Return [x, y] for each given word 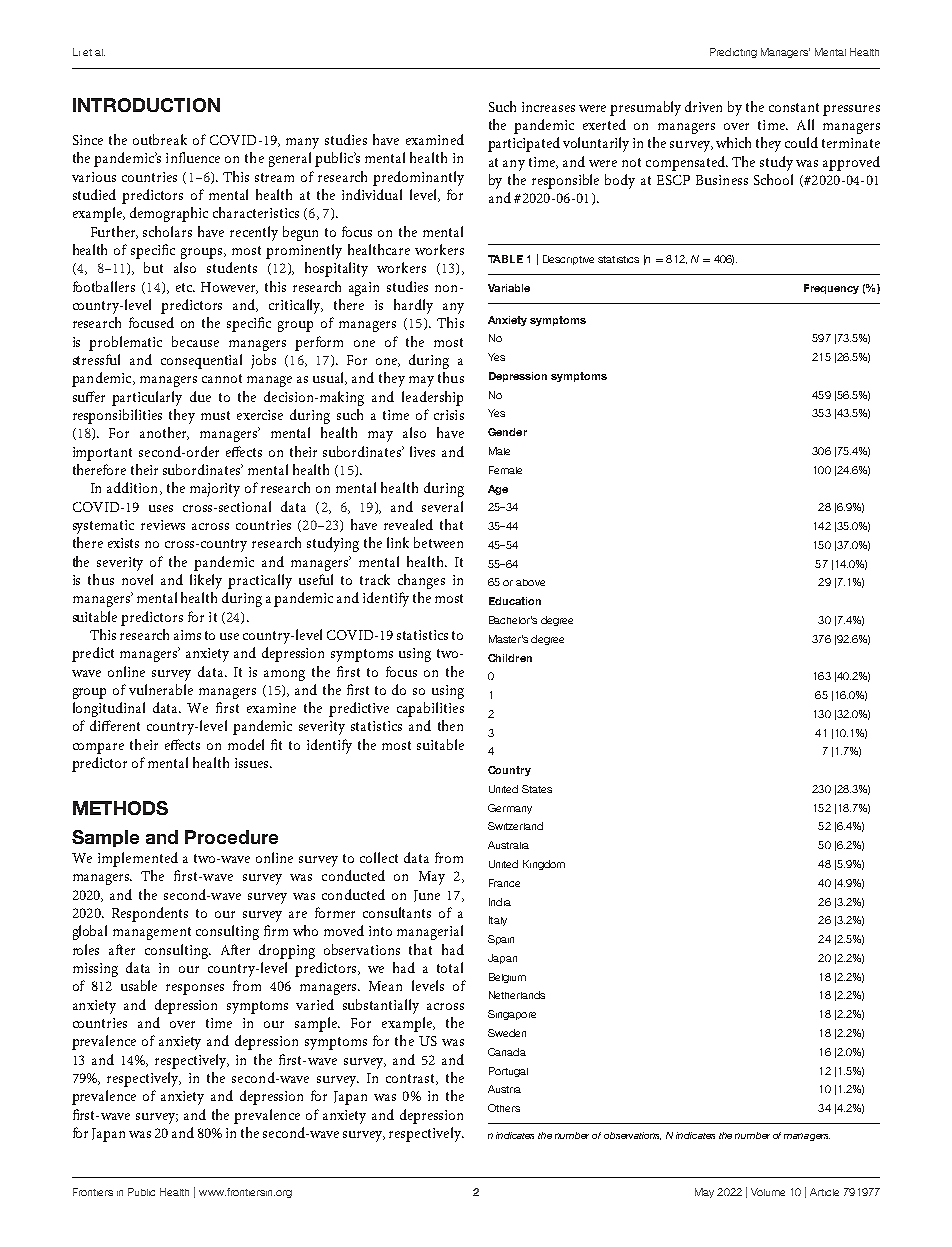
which [733, 142]
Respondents [150, 914]
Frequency [831, 289]
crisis [449, 415]
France [504, 883]
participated [524, 144]
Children [510, 658]
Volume [768, 1192]
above [530, 582]
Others [504, 1108]
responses [195, 989]
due [200, 396]
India [500, 902]
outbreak [160, 139]
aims [187, 635]
